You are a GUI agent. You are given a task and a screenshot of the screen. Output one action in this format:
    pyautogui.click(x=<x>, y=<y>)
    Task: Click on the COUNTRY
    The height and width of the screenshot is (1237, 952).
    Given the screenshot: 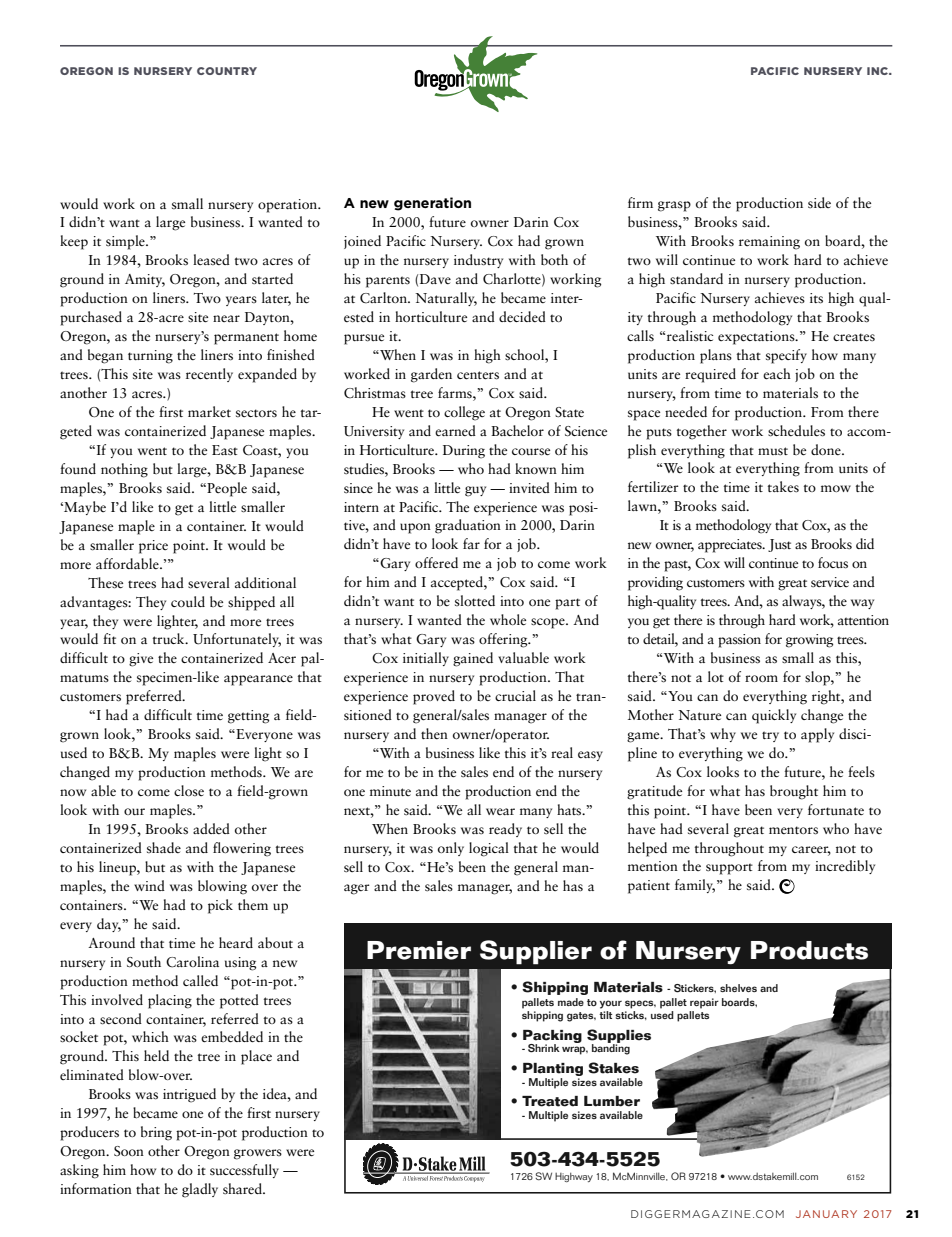 What is the action you would take?
    pyautogui.click(x=227, y=71)
